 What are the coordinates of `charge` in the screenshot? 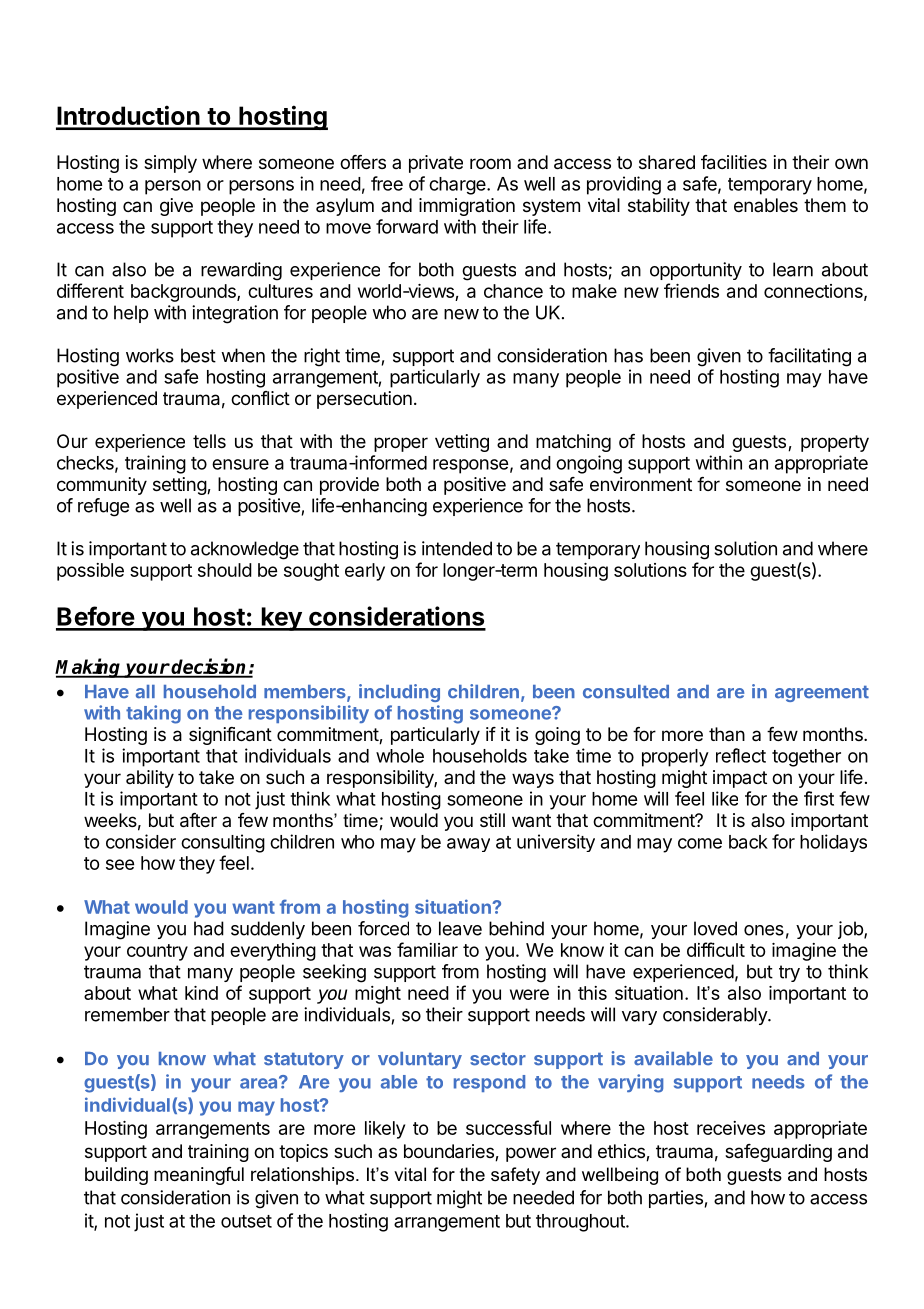 It's located at (458, 186).
